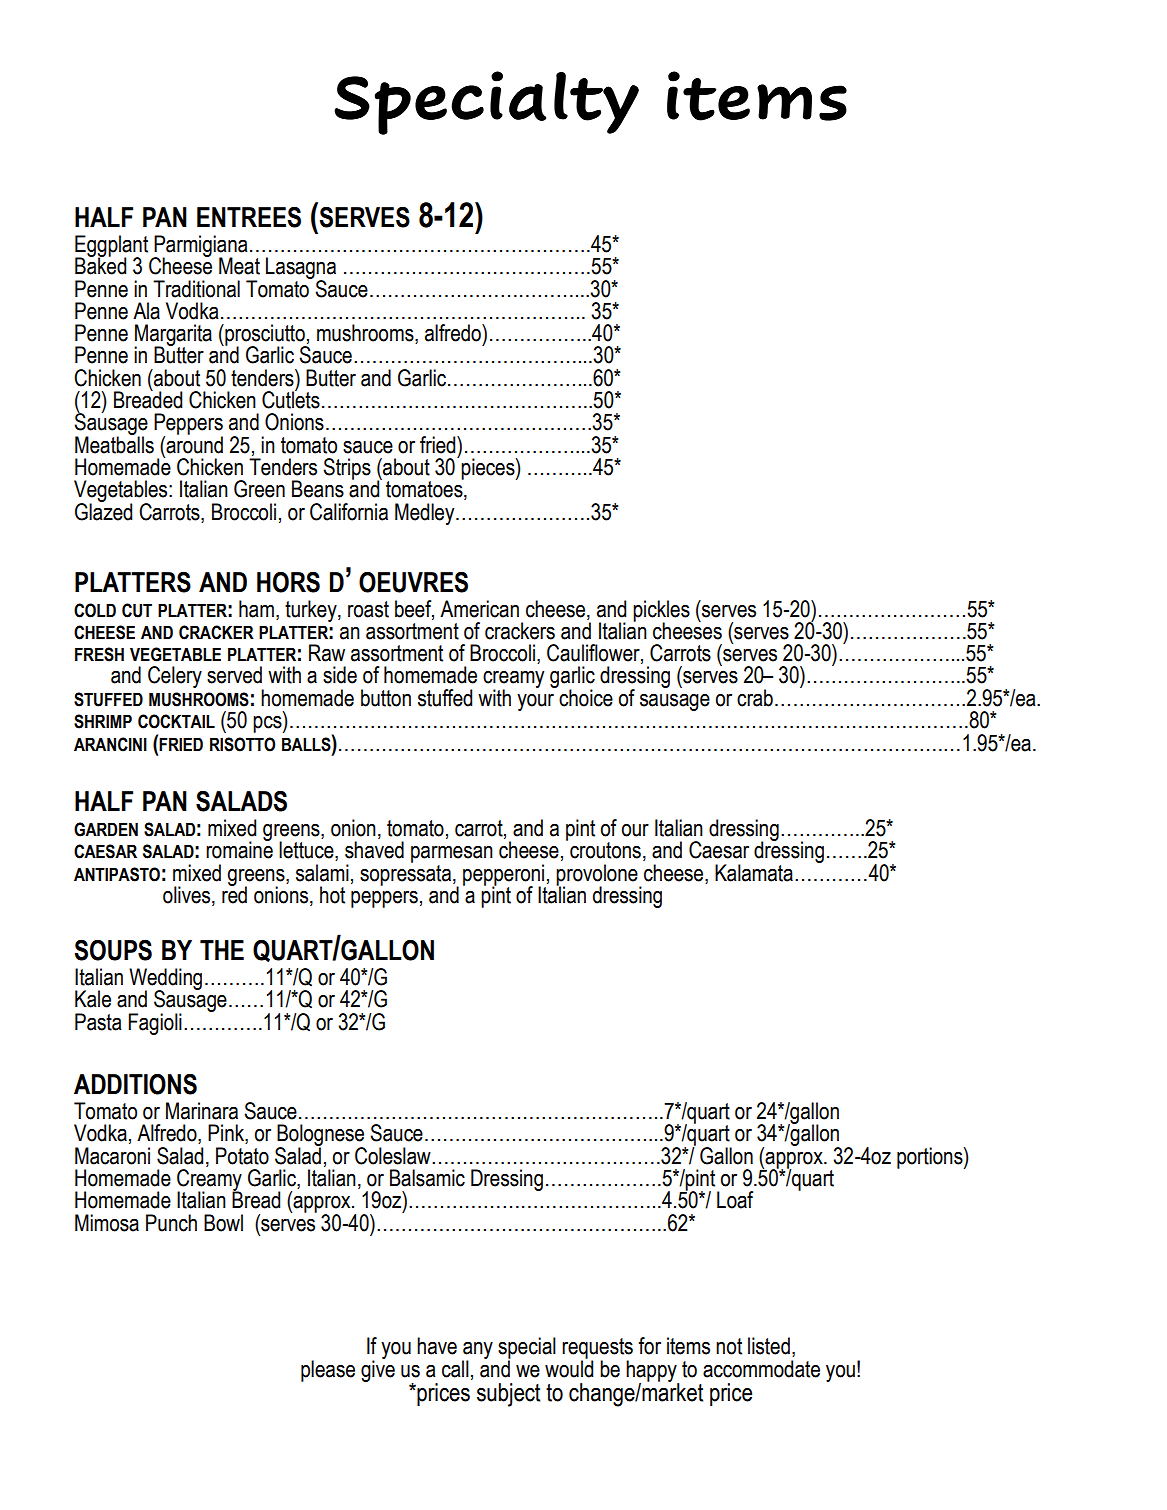 The image size is (1167, 1510). What do you see at coordinates (452, 854) in the document?
I see `parmesan` at bounding box center [452, 854].
